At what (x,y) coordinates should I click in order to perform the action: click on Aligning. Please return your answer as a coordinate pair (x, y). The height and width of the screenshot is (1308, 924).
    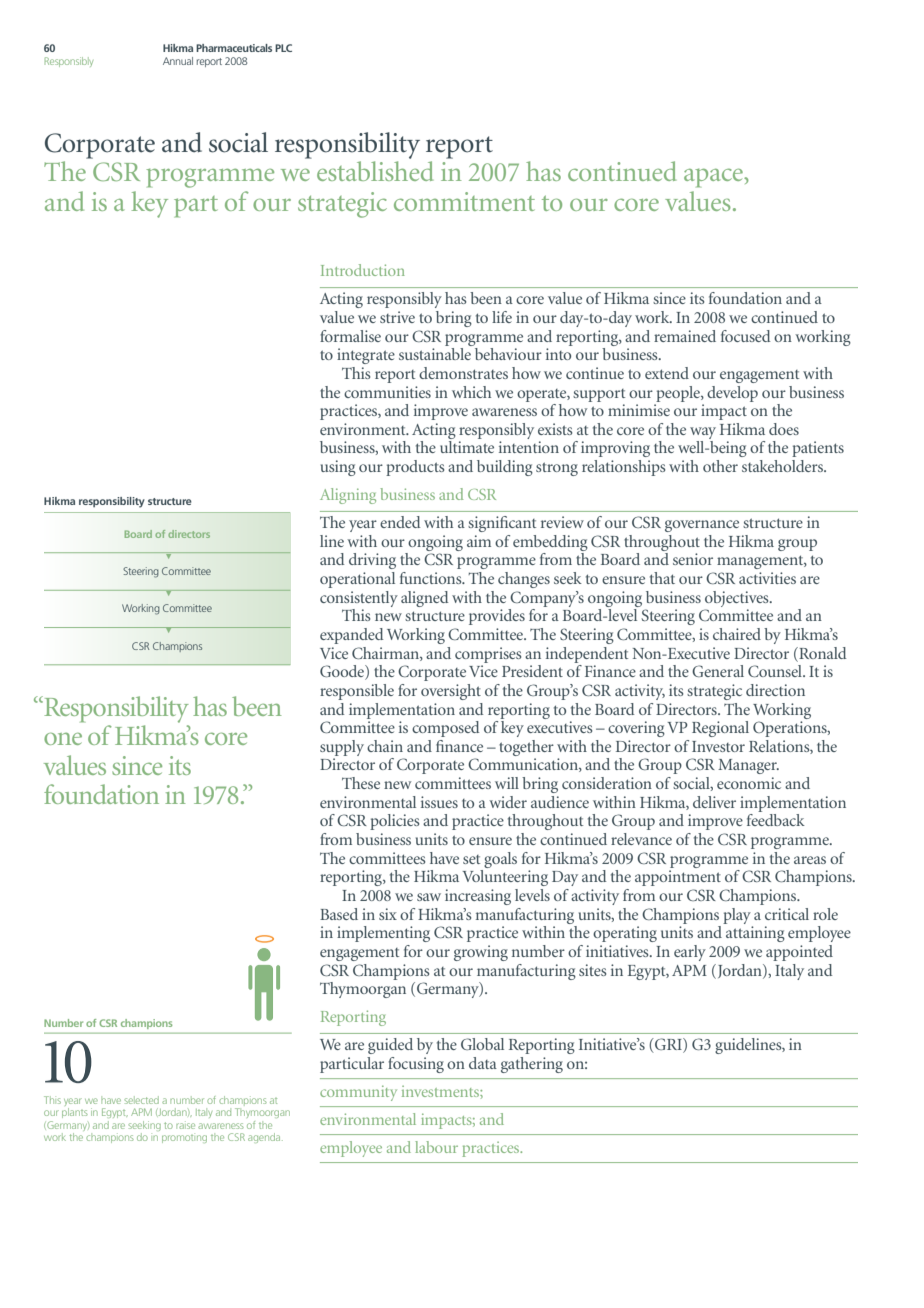
    Looking at the image, I should click on (348, 496).
